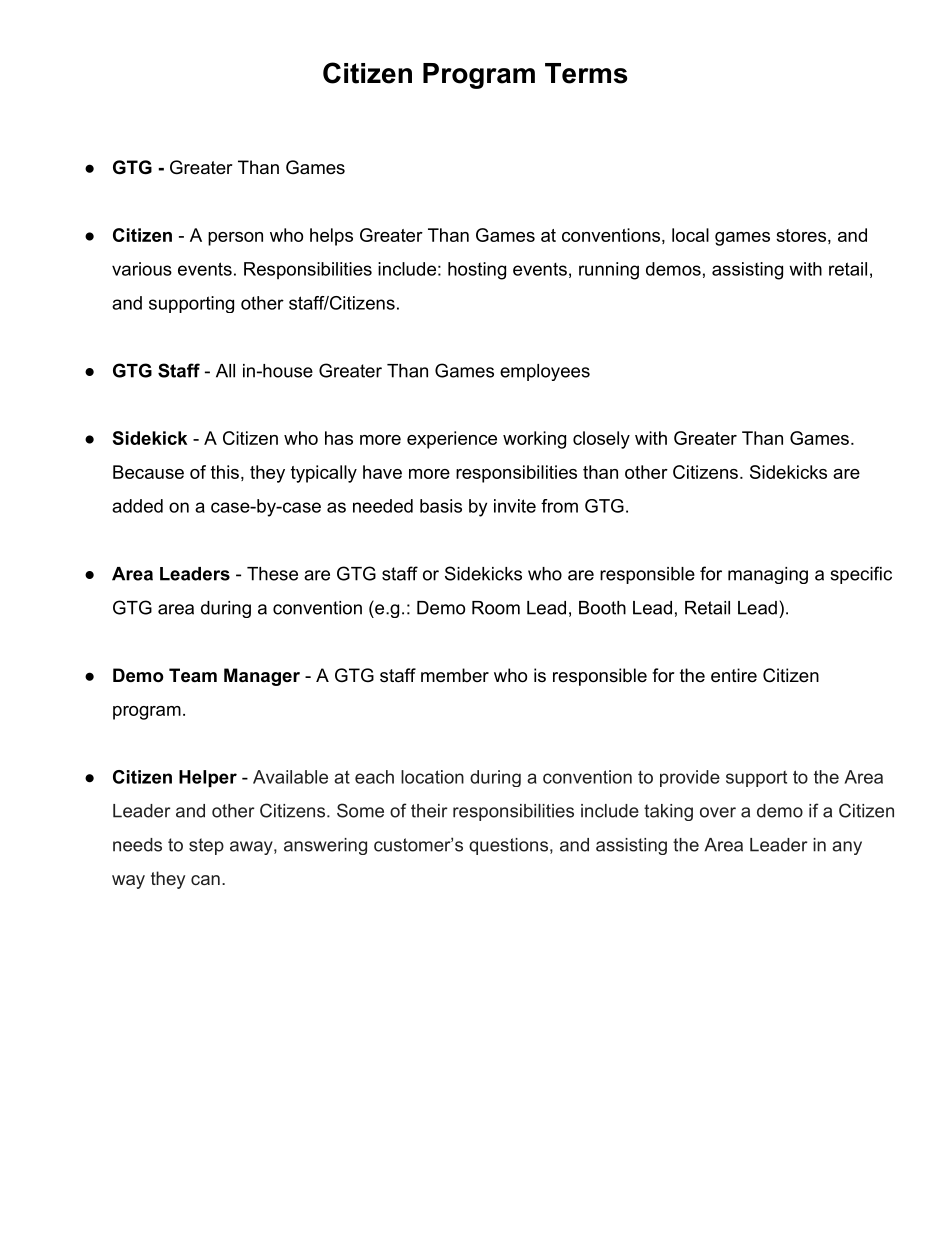  I want to click on local, so click(690, 235).
